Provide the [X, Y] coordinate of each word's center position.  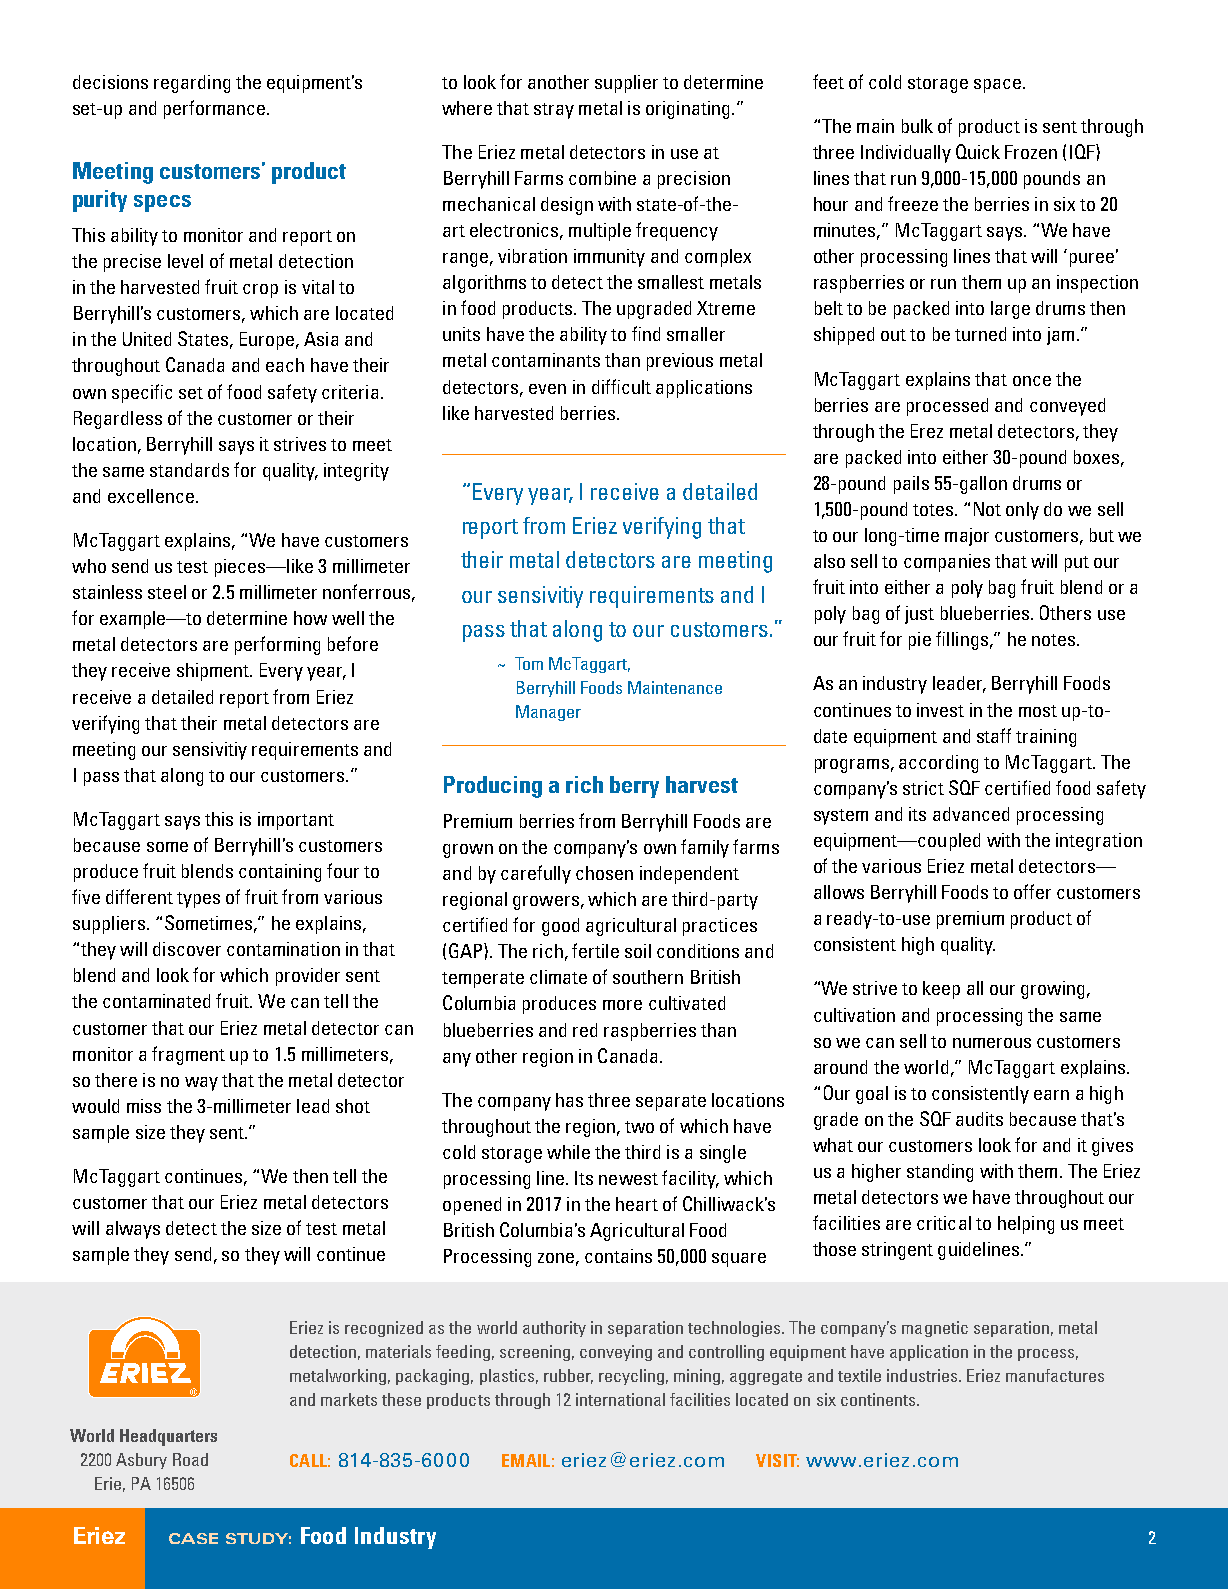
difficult [621, 386]
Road [190, 1459]
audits [979, 1119]
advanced [971, 814]
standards [189, 470]
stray [554, 111]
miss [144, 1106]
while [568, 1152]
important [296, 821]
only [1022, 511]
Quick [978, 151]
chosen [604, 873]
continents [879, 1399]
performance [214, 109]
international [620, 1399]
